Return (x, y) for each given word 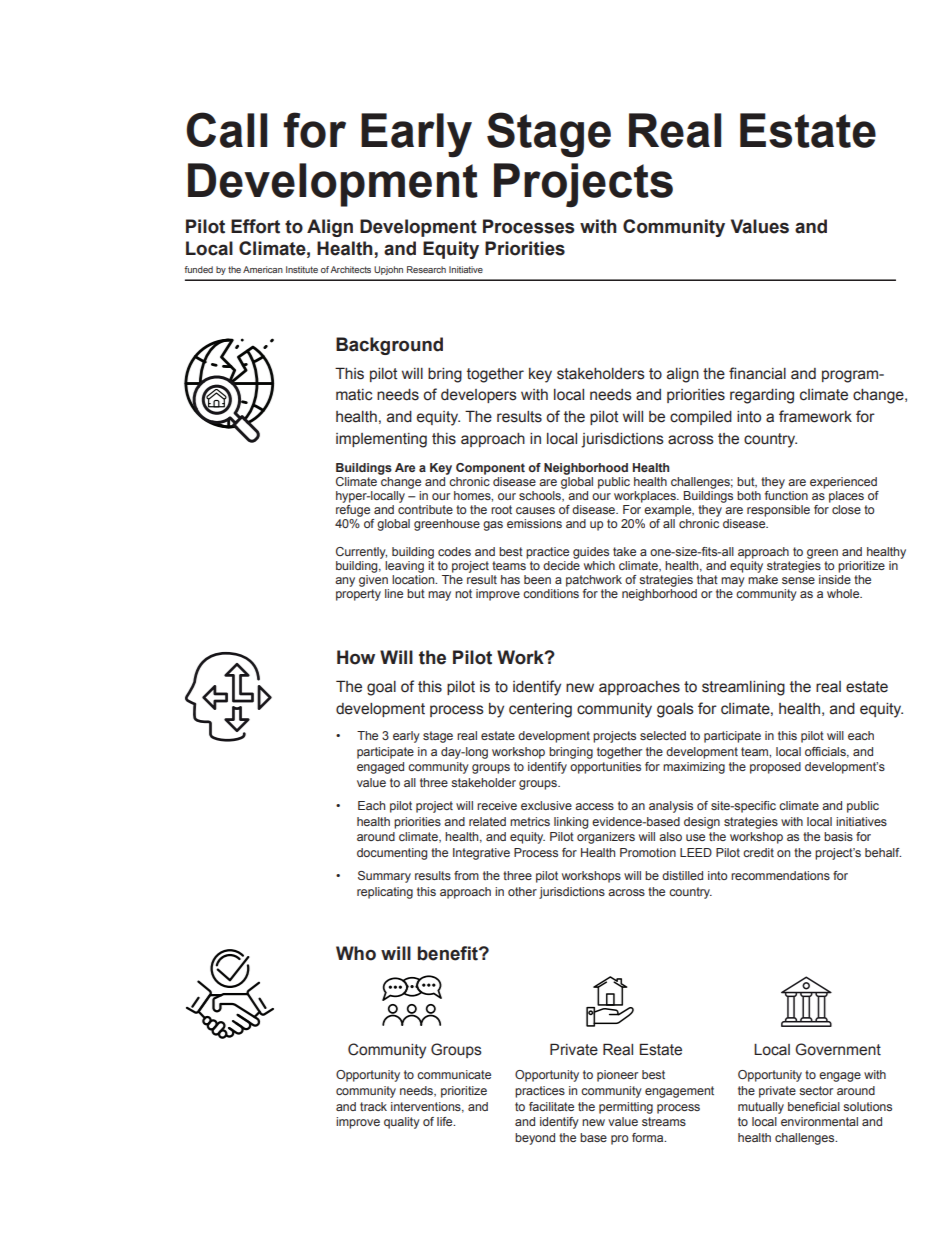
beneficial (814, 1106)
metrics (530, 821)
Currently (361, 553)
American (263, 269)
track (373, 1106)
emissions (534, 523)
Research (426, 269)
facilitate (551, 1106)
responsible (778, 511)
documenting (392, 854)
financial (757, 373)
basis (838, 836)
